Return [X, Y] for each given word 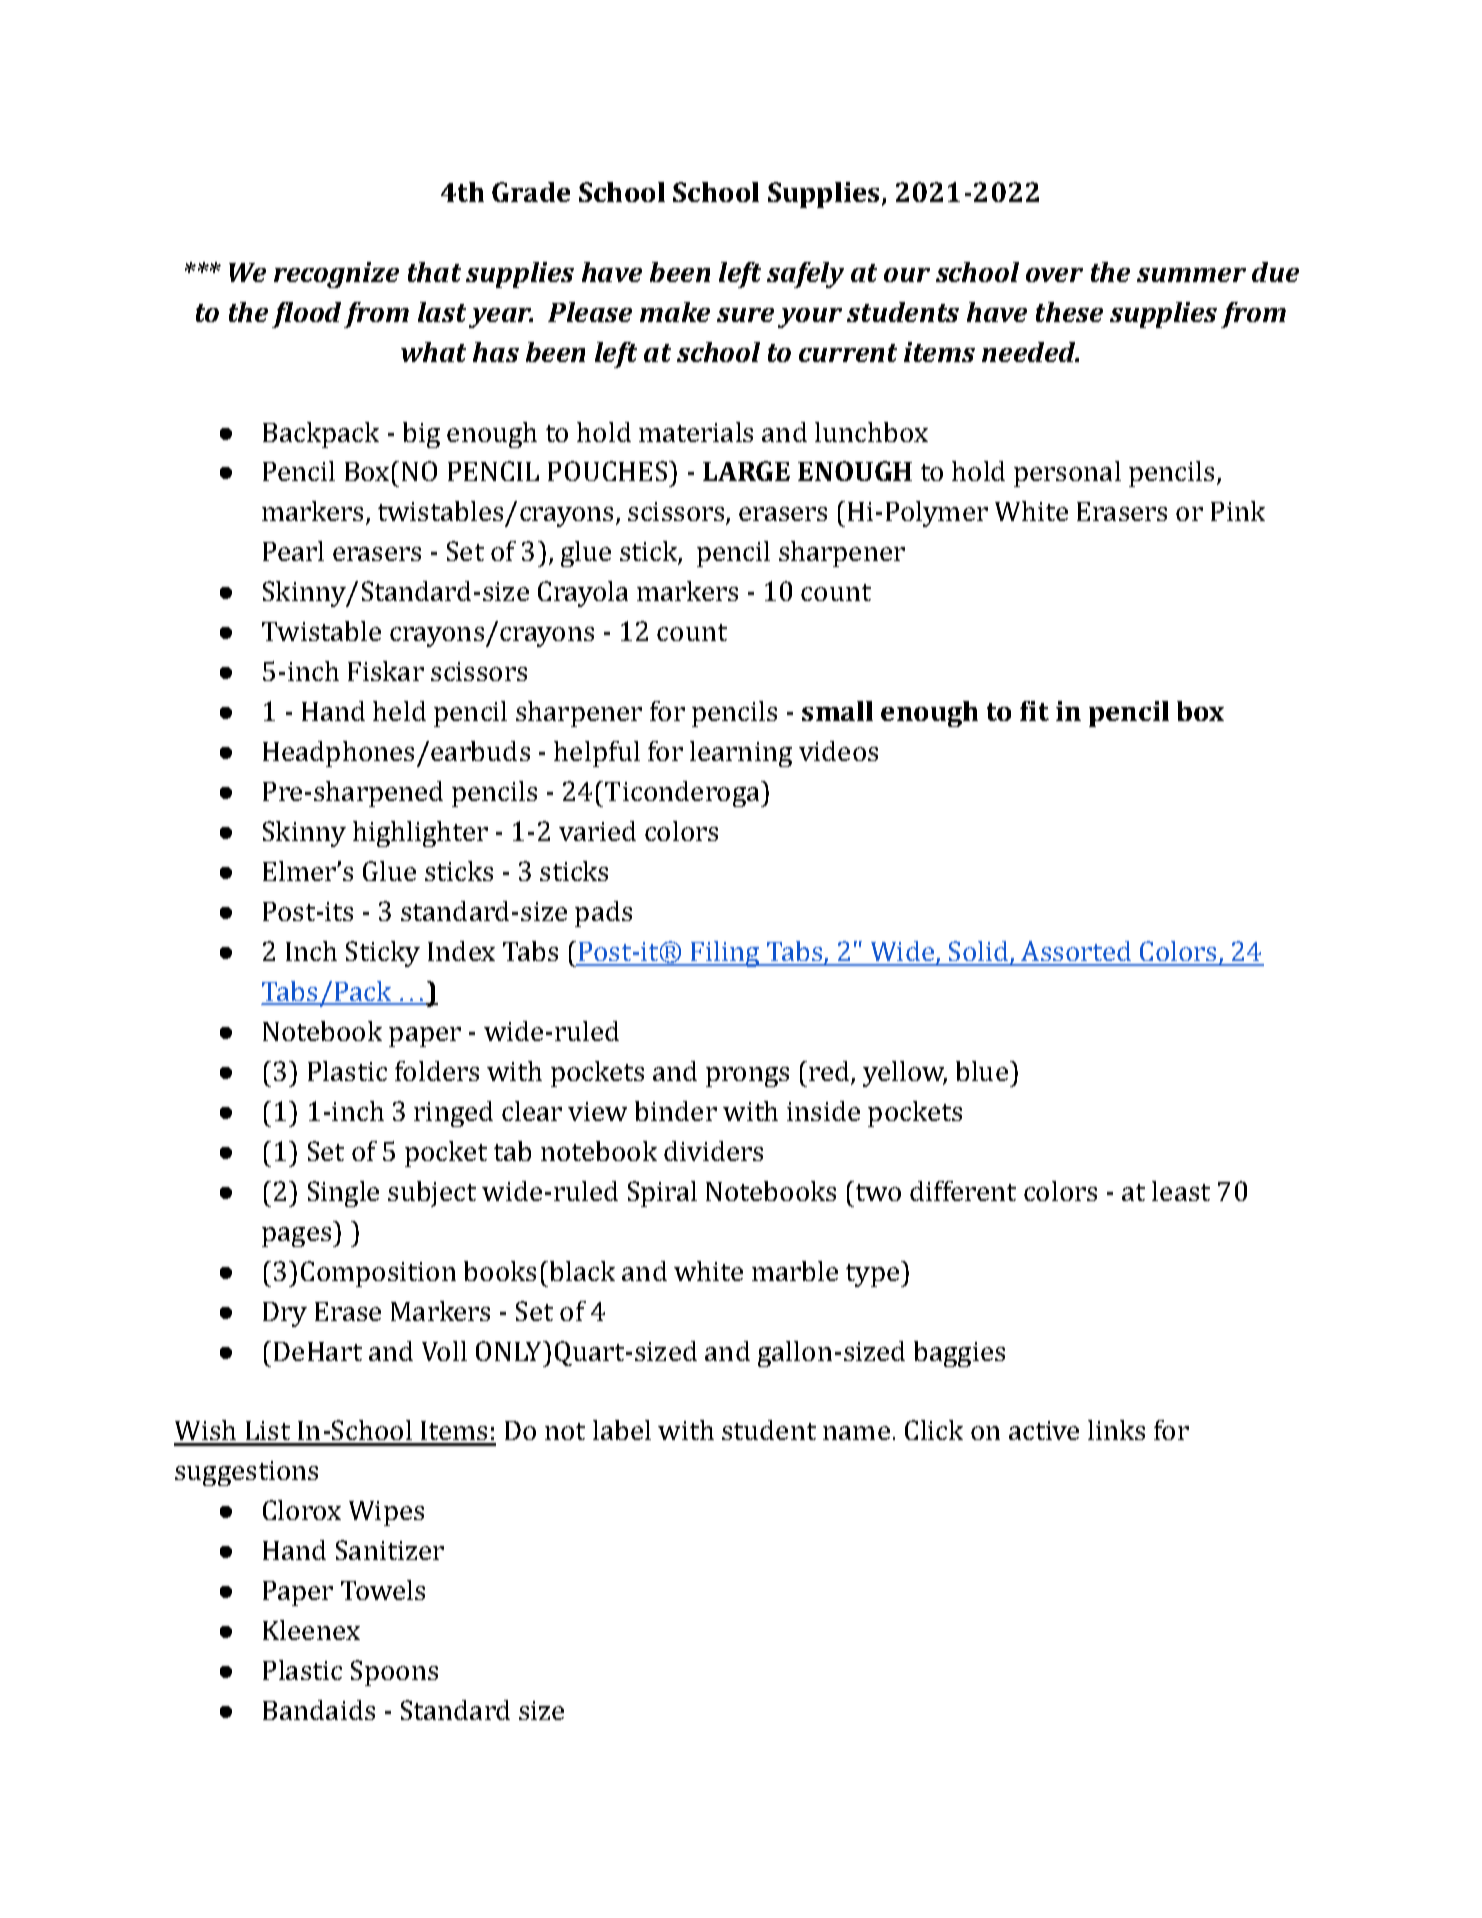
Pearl [293, 551]
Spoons [394, 1673]
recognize [336, 275]
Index [461, 951]
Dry [285, 1314]
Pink [1238, 511]
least [1181, 1191]
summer [1191, 275]
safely [805, 275]
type [874, 1274]
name [856, 1433]
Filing [725, 954]
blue [982, 1071]
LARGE [746, 471]
